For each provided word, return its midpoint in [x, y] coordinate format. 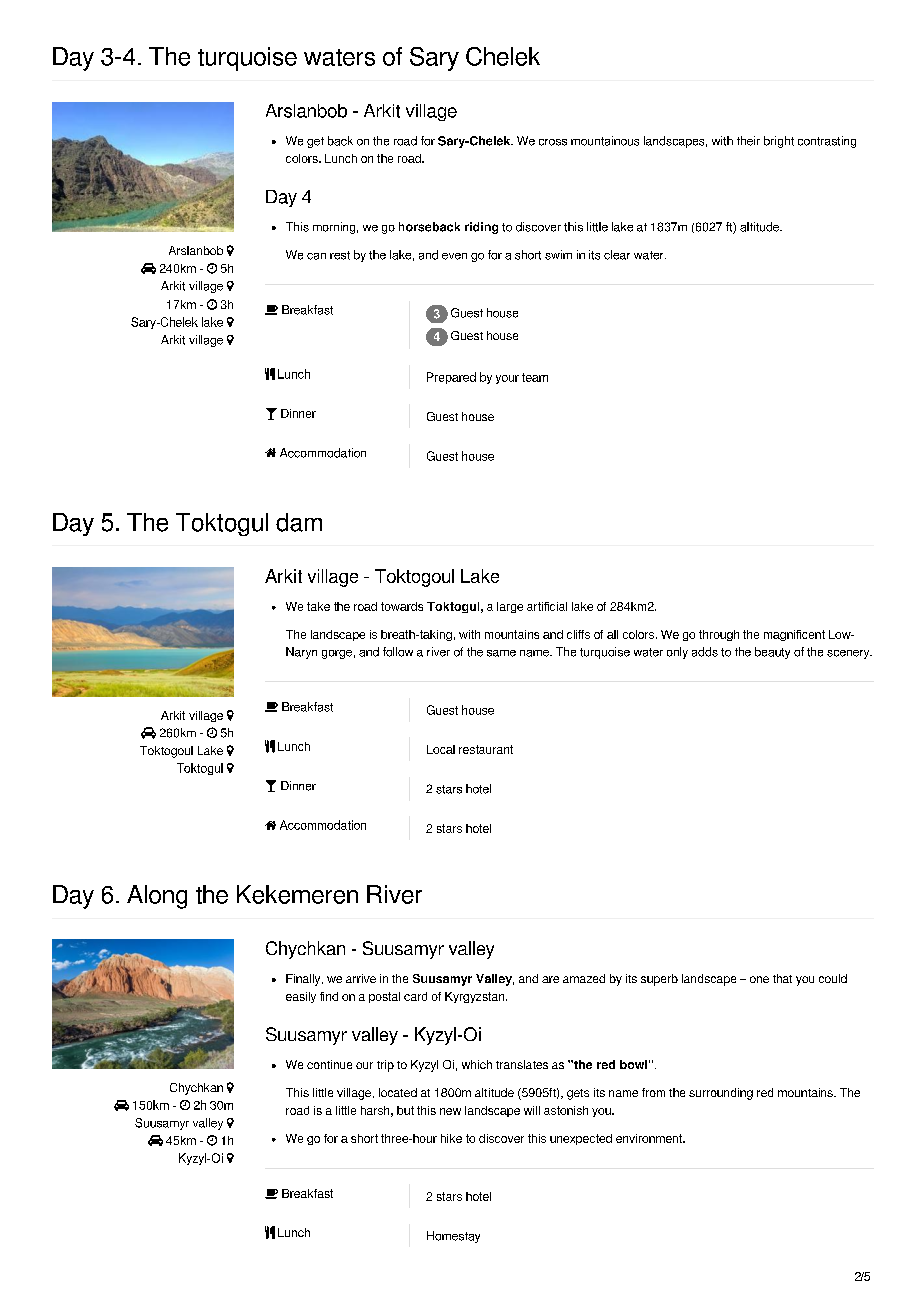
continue [329, 1064]
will [532, 1110]
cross [553, 142]
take [318, 606]
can [316, 256]
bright [779, 142]
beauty [772, 653]
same [501, 653]
